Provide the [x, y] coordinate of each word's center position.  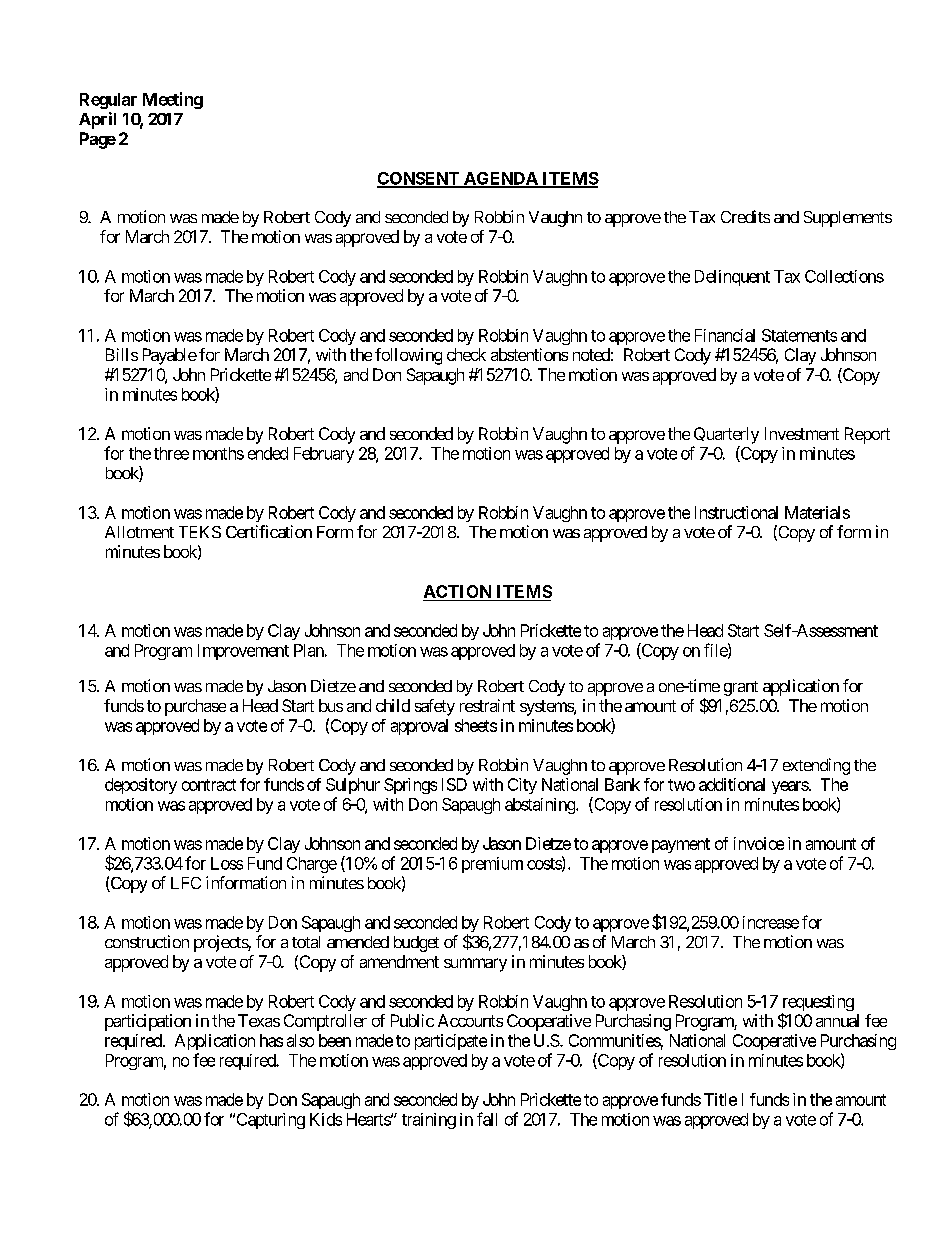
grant [741, 688]
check [466, 354]
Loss [227, 863]
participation [148, 1022]
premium [492, 865]
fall [487, 1119]
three [171, 453]
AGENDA [501, 179]
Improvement [243, 652]
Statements [799, 335]
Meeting [173, 100]
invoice [759, 843]
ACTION [458, 593]
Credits [745, 216]
